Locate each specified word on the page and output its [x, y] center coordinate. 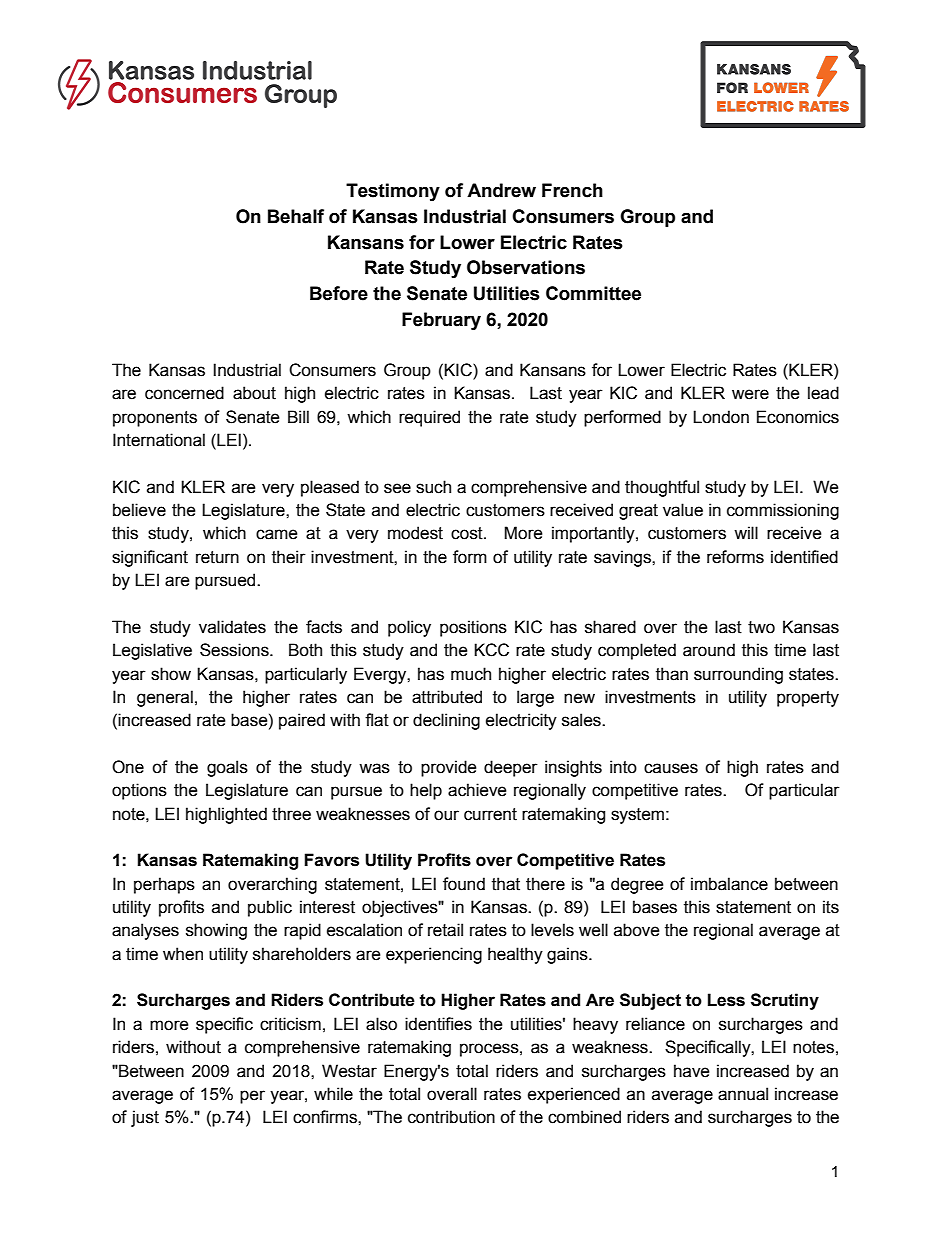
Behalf [296, 216]
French [572, 190]
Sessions [235, 650]
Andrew [501, 190]
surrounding [738, 675]
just [145, 1118]
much [471, 674]
